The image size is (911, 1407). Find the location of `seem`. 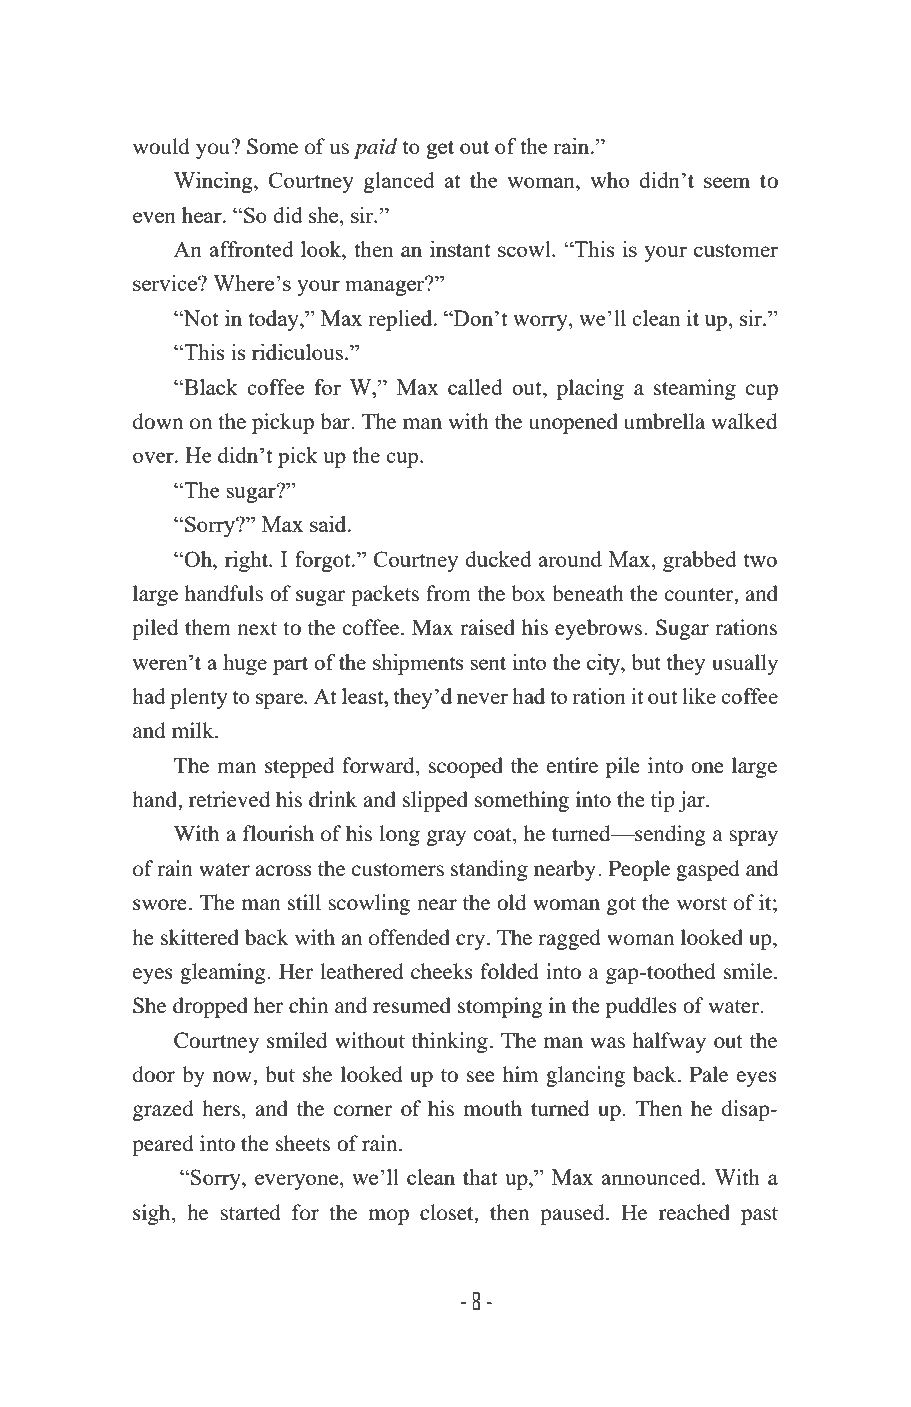

seem is located at coordinates (727, 182).
